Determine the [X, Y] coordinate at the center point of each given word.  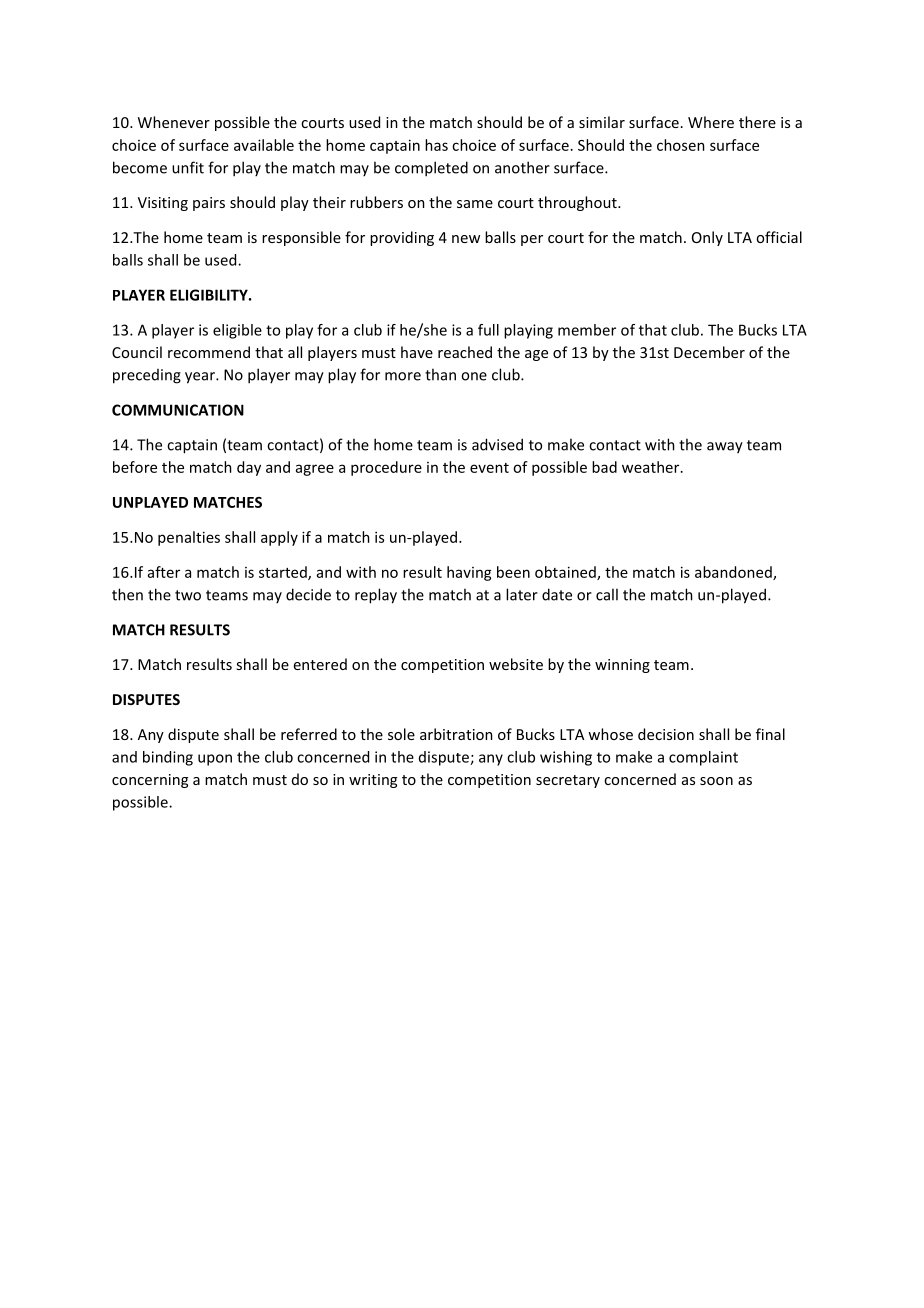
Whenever [174, 122]
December [709, 352]
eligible [237, 331]
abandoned [734, 573]
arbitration [456, 734]
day [249, 468]
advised [497, 444]
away [725, 448]
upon [215, 760]
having [469, 573]
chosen [681, 145]
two [188, 595]
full [488, 330]
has [436, 145]
